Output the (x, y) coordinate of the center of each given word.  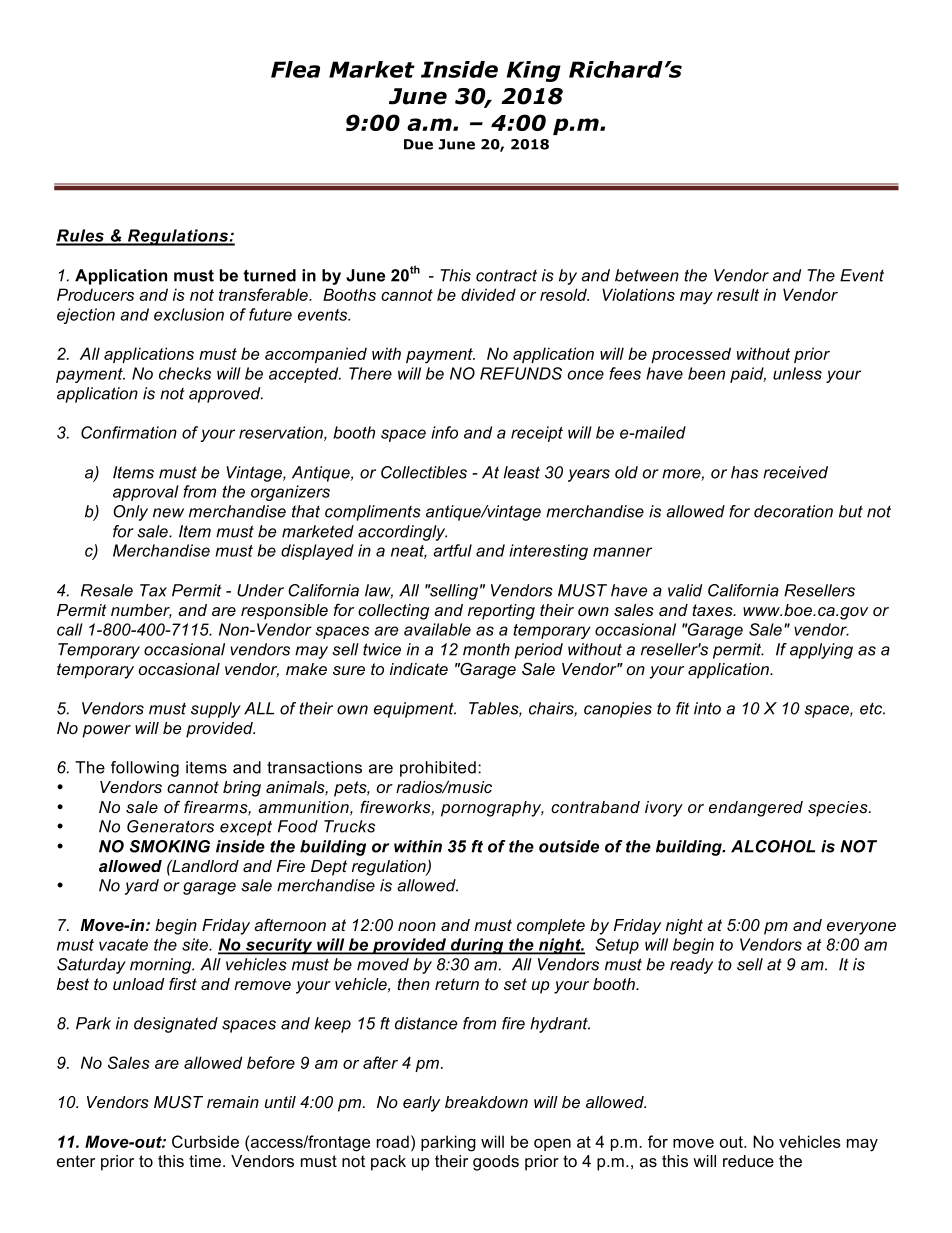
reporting (501, 612)
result (738, 294)
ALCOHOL (773, 846)
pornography (492, 809)
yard (142, 887)
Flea (295, 69)
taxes (713, 610)
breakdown (486, 1102)
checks (185, 373)
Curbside (205, 1141)
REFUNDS (521, 373)
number (141, 611)
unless (797, 373)
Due (418, 144)
